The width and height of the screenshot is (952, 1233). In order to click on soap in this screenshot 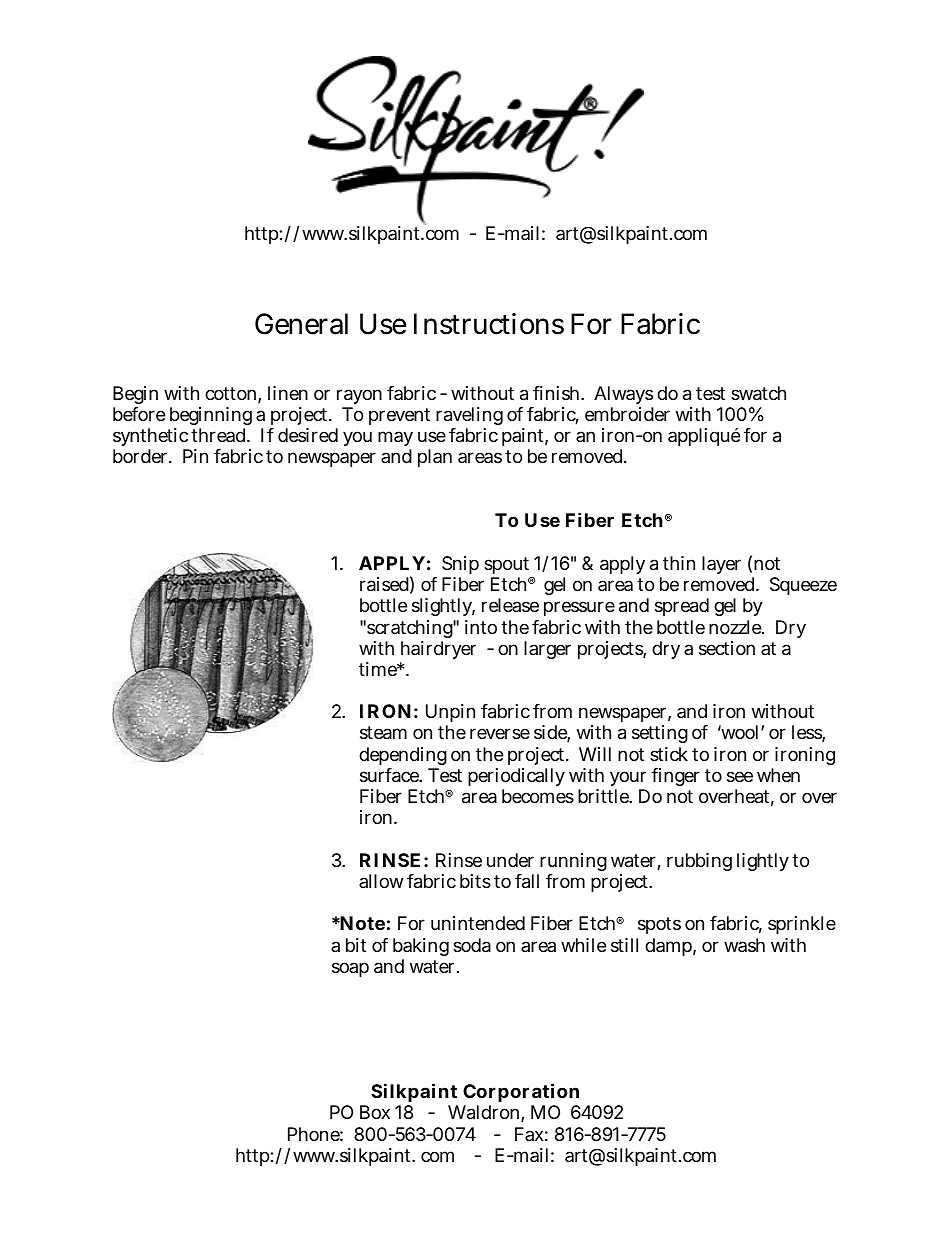, I will do `click(350, 969)`.
